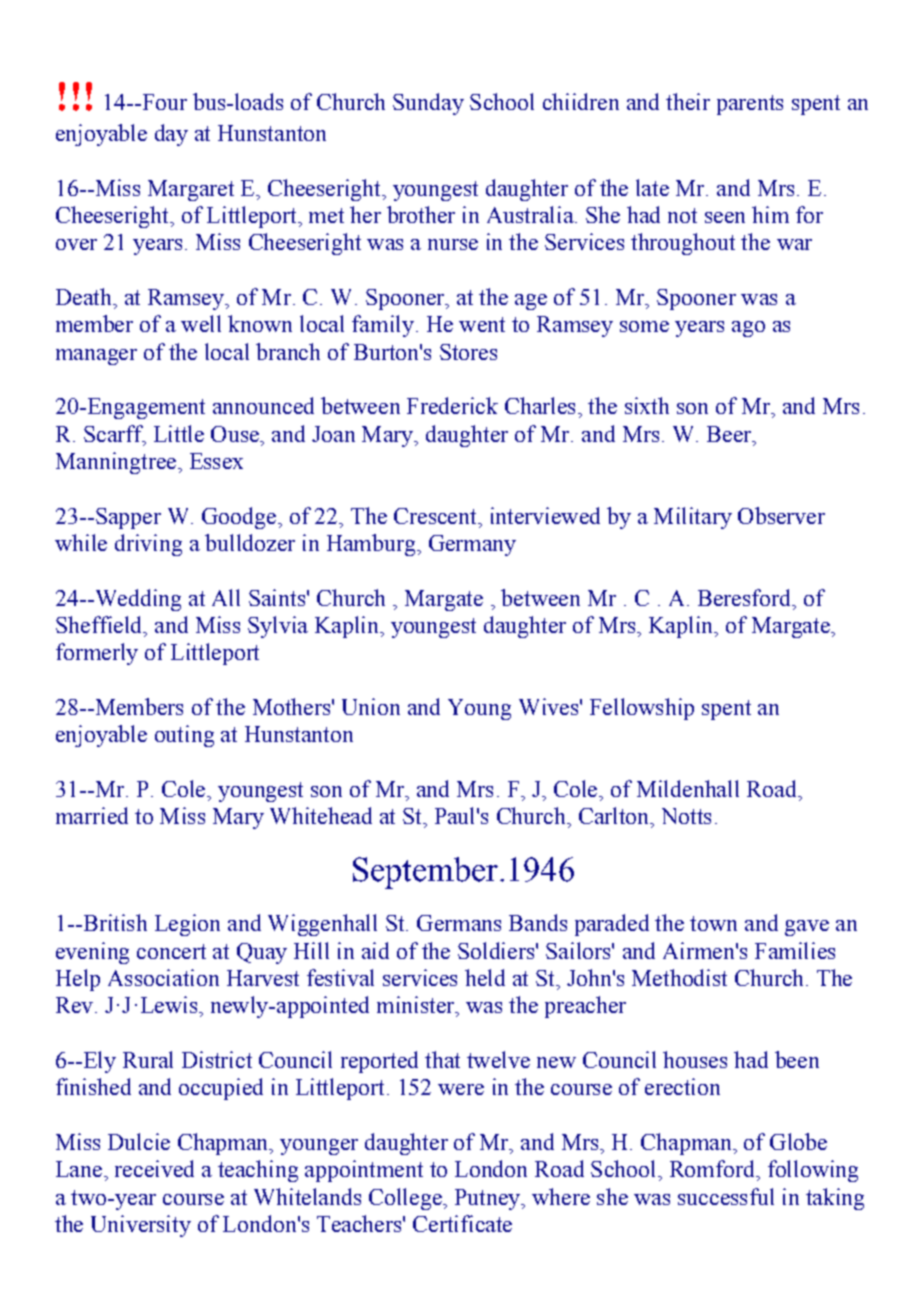 The image size is (924, 1308). I want to click on Germany, so click(472, 545).
